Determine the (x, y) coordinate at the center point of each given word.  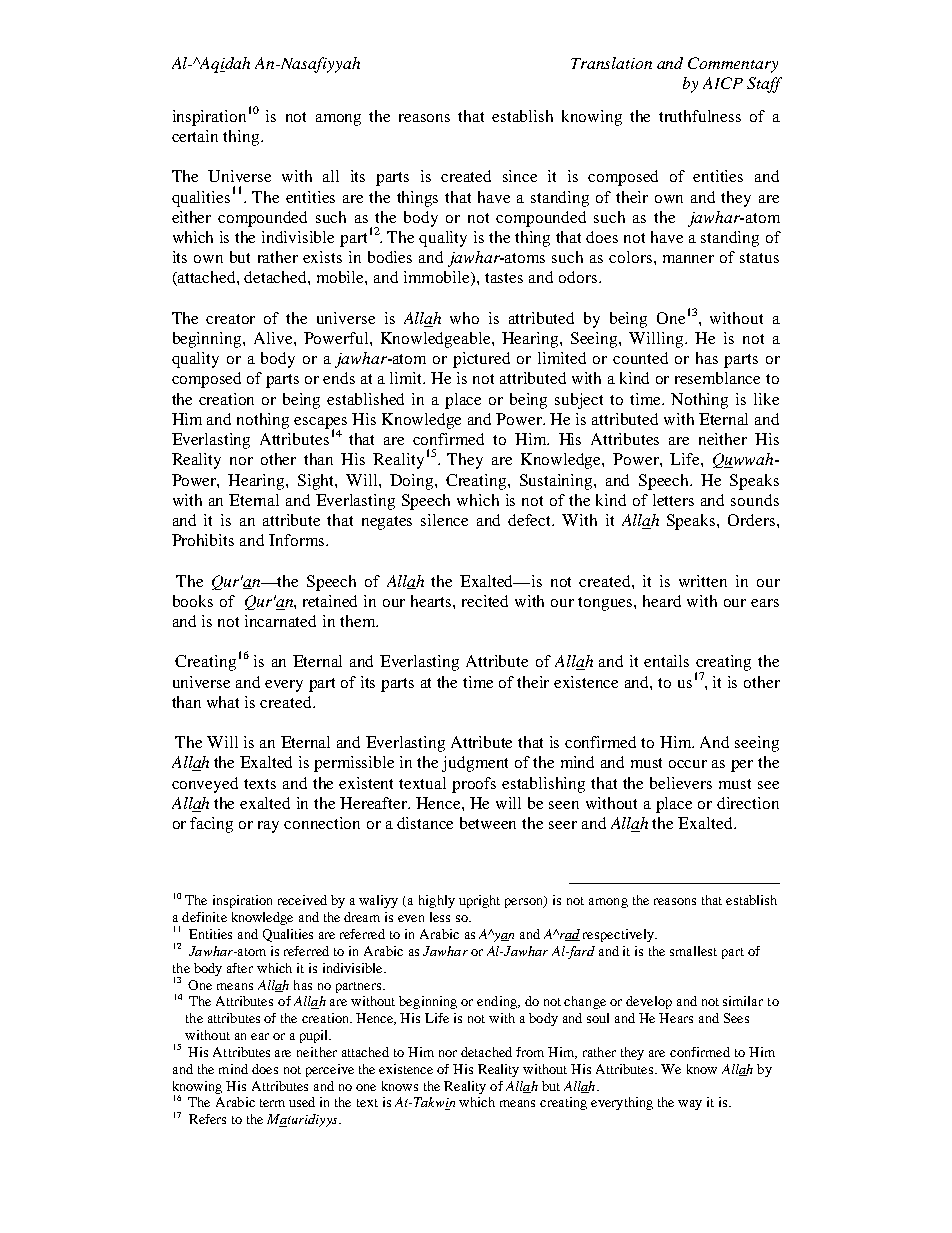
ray (268, 827)
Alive (274, 338)
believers (681, 783)
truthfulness (700, 116)
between (488, 823)
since (520, 176)
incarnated (280, 621)
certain (195, 136)
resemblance (717, 378)
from (530, 1052)
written (703, 581)
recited (485, 601)
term (272, 1103)
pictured (481, 360)
